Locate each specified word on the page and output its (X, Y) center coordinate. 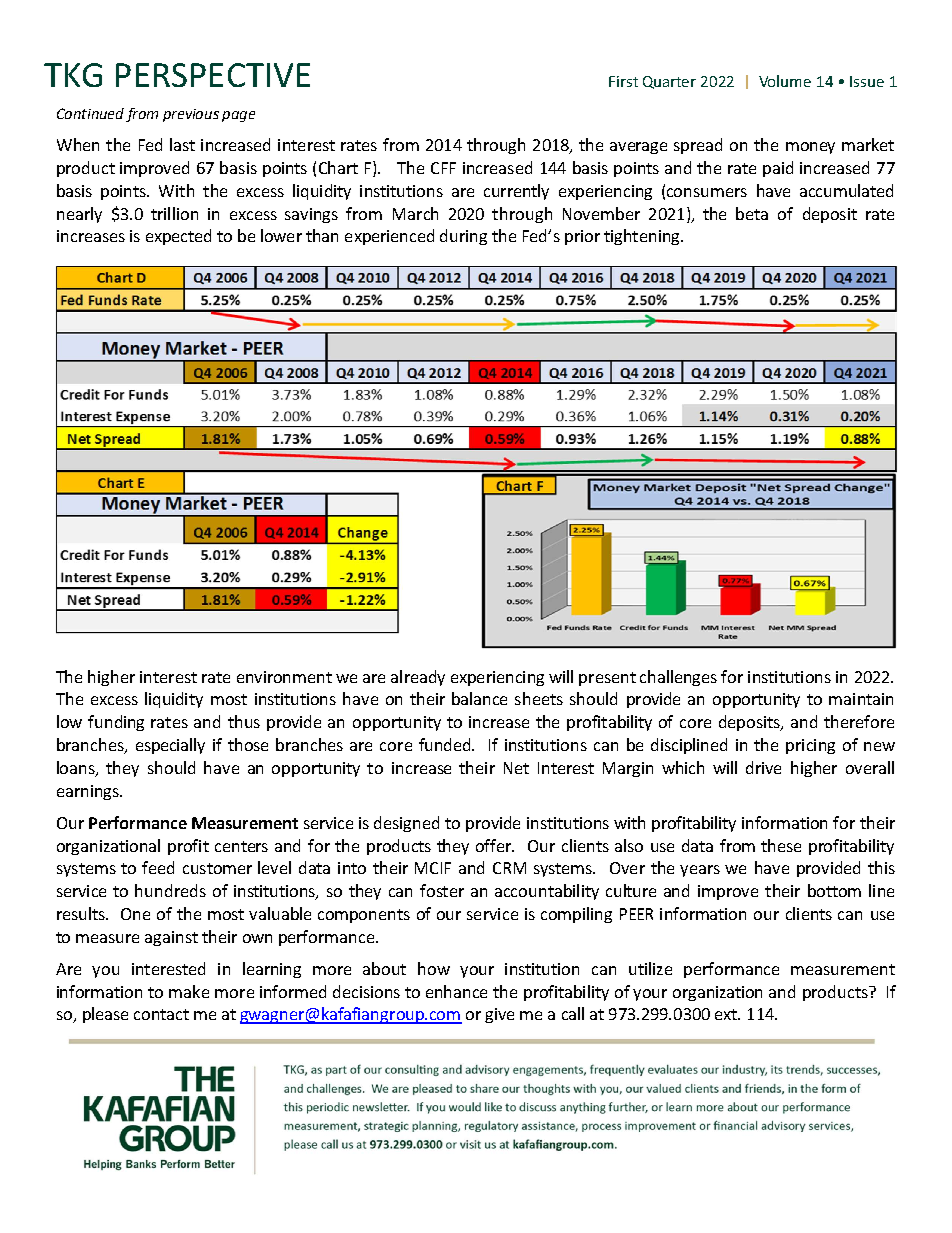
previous (191, 115)
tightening (643, 237)
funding (116, 723)
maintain (861, 699)
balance (479, 698)
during (463, 237)
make (189, 991)
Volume (785, 81)
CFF (443, 168)
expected (178, 237)
